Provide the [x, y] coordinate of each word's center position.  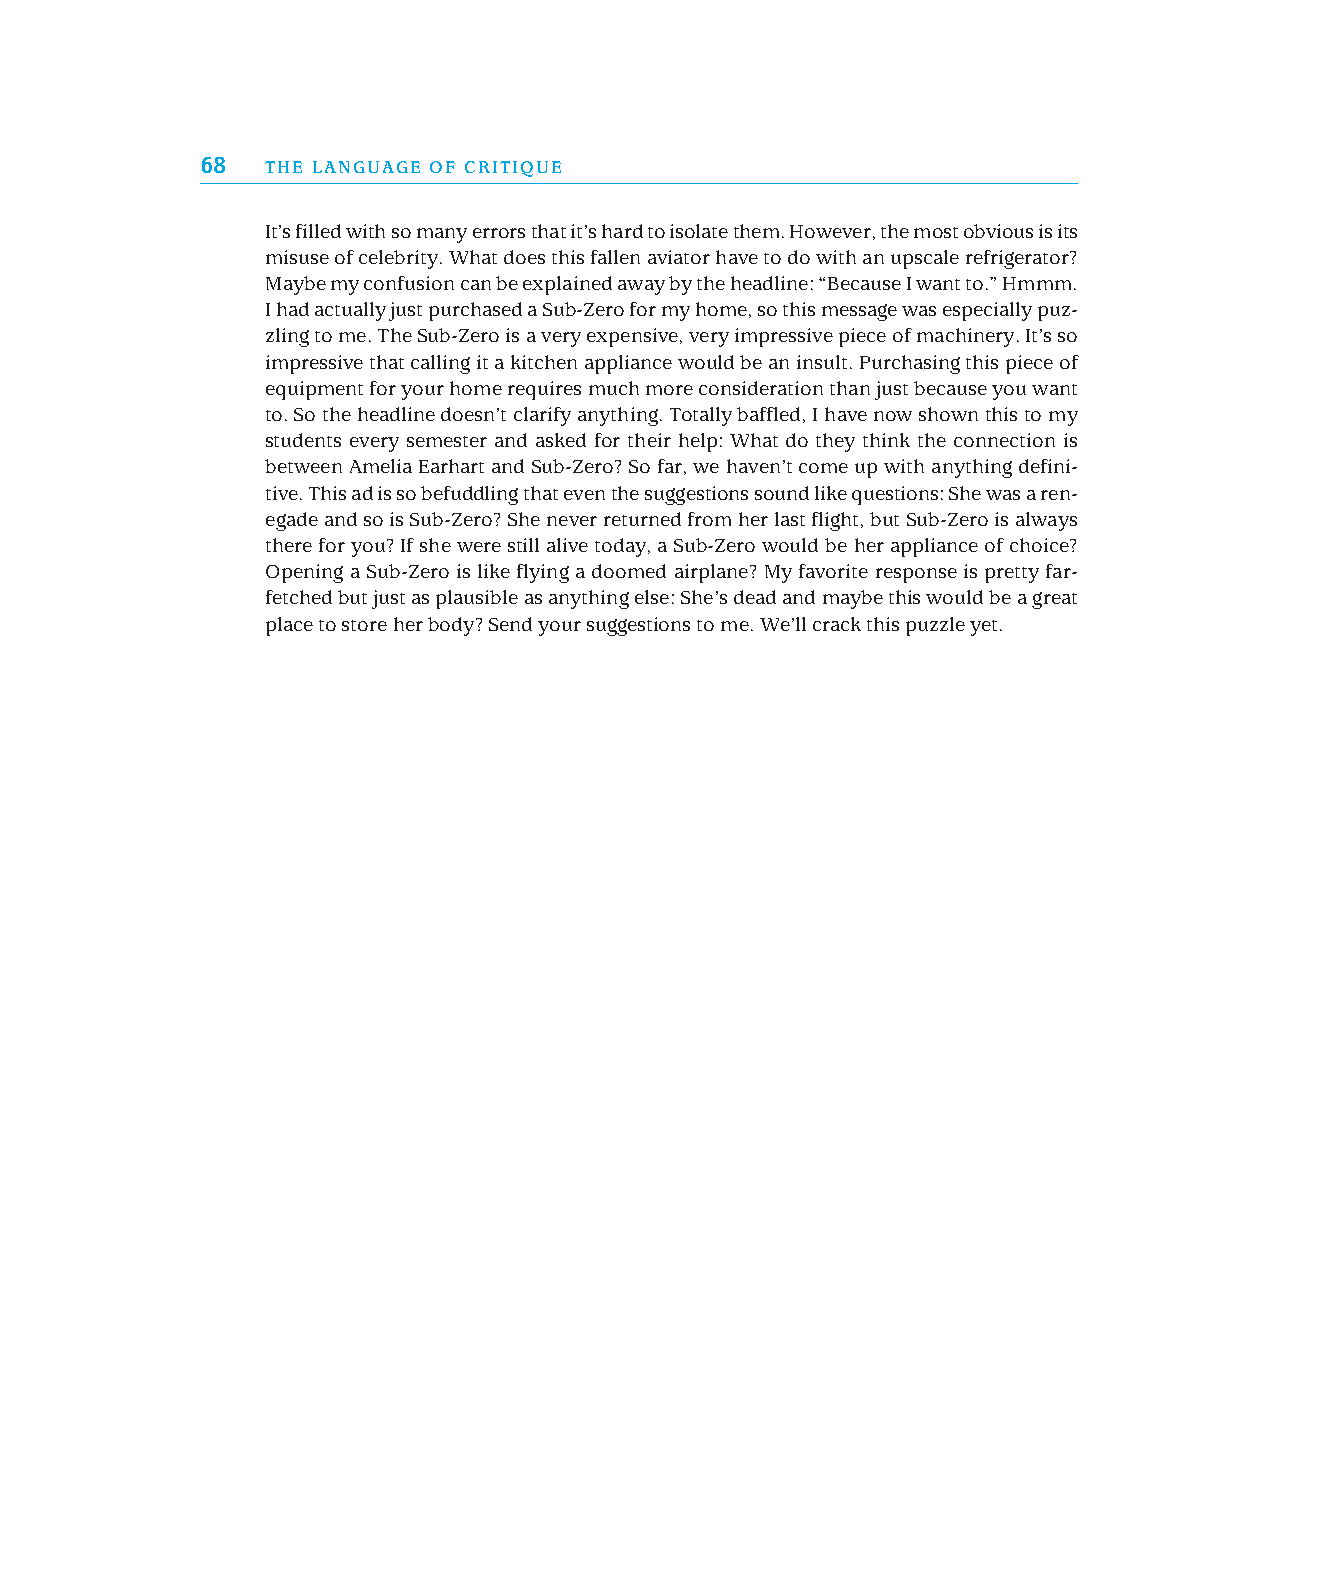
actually [350, 311]
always [1046, 521]
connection [1004, 440]
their [649, 440]
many [442, 235]
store [364, 625]
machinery [965, 337]
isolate [699, 231]
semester [447, 441]
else [652, 597]
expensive [632, 337]
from [709, 519]
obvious [998, 231]
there [289, 545]
